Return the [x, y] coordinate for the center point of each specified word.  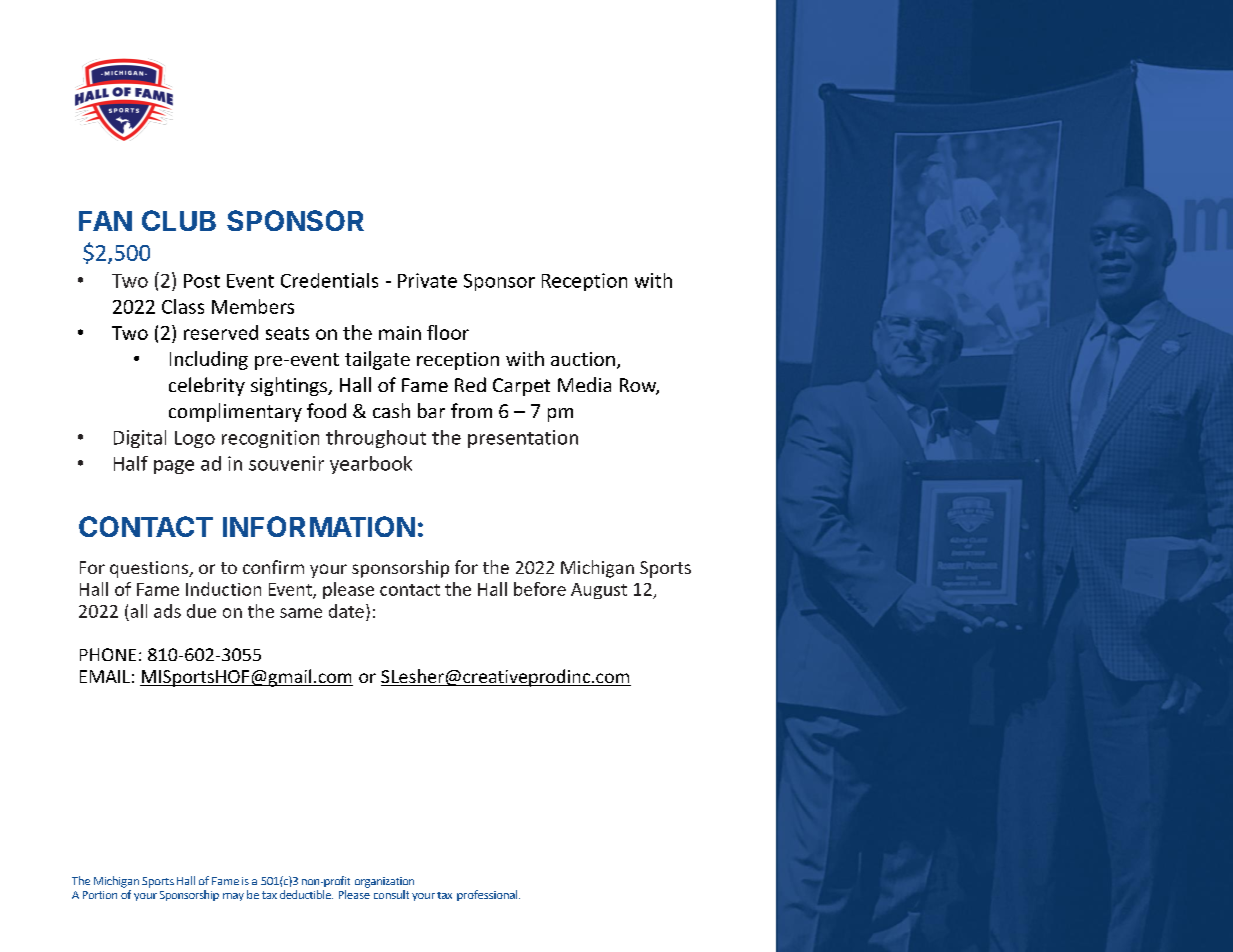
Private [427, 280]
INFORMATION [319, 526]
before [540, 589]
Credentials [329, 280]
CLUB [179, 220]
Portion [100, 895]
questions [150, 569]
